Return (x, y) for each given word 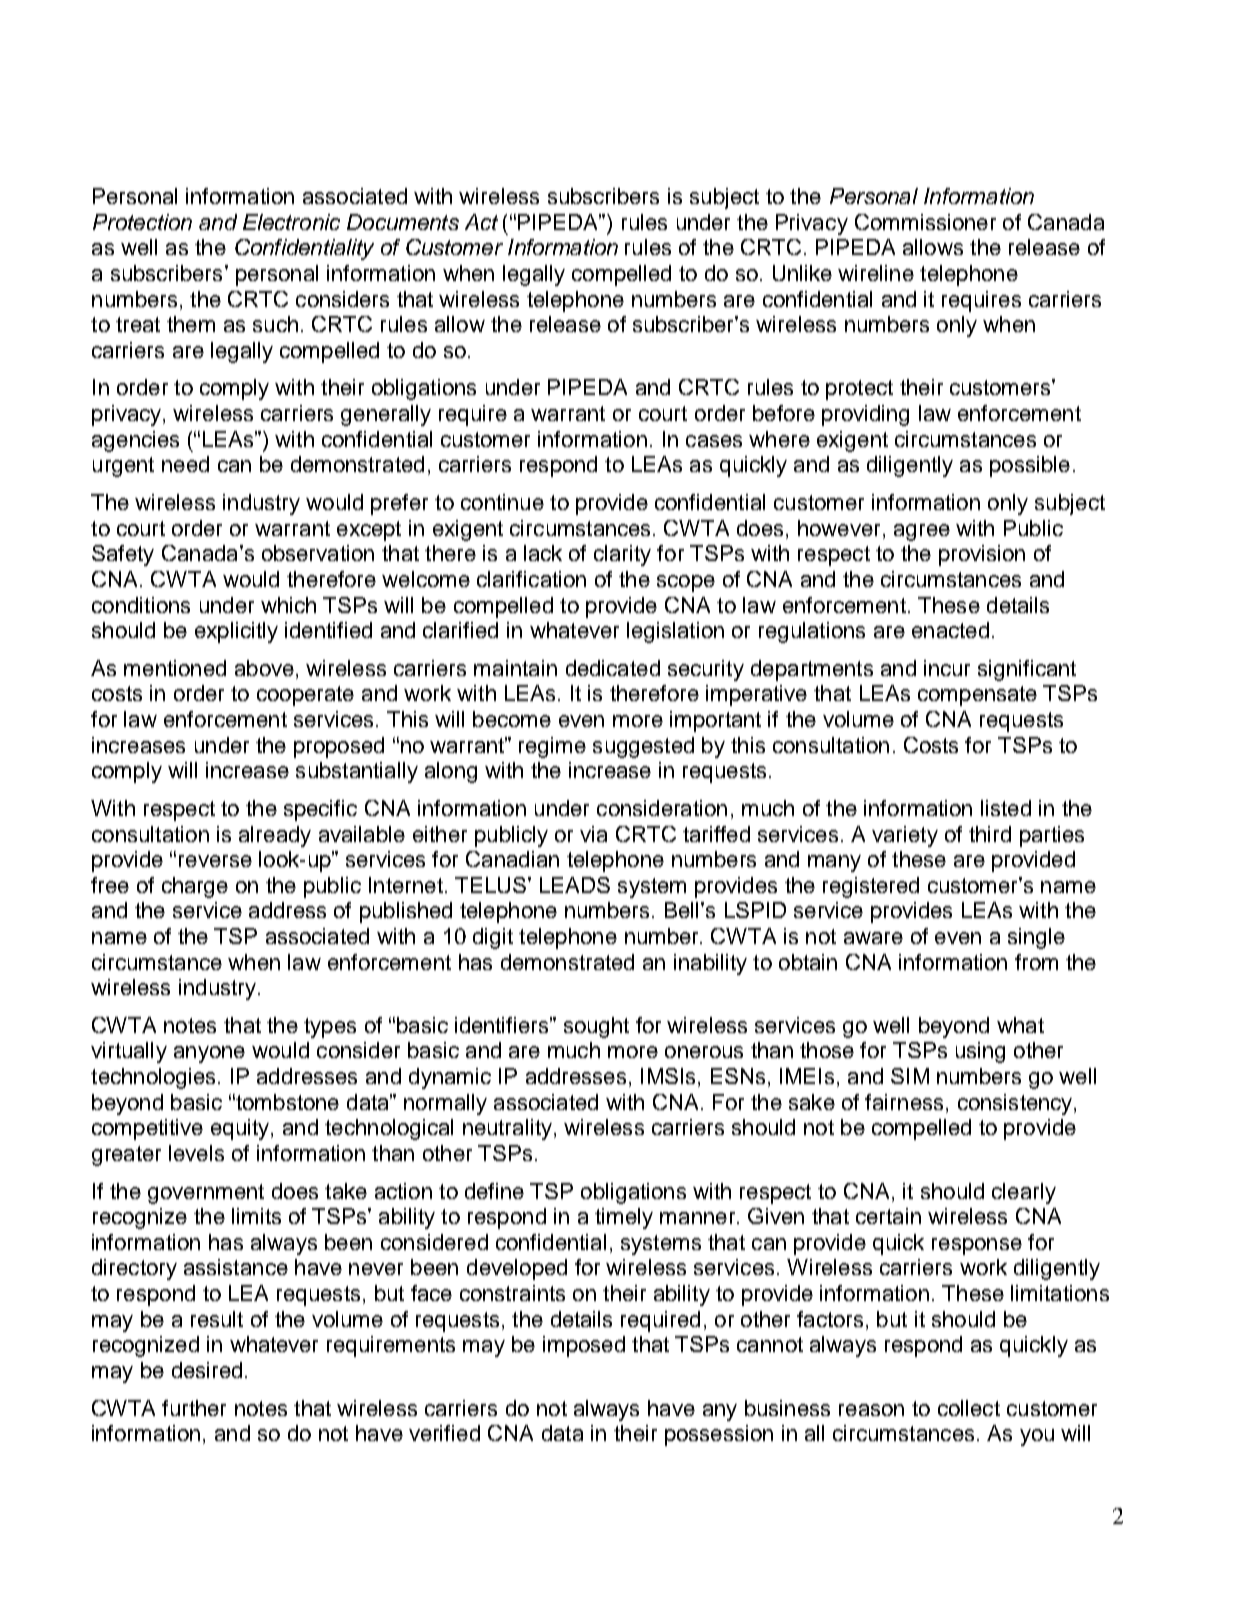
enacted (950, 630)
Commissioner (925, 222)
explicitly (236, 632)
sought (596, 1027)
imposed (584, 1346)
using (980, 1052)
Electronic (291, 222)
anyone (209, 1054)
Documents (403, 222)
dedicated (613, 668)
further (194, 1408)
